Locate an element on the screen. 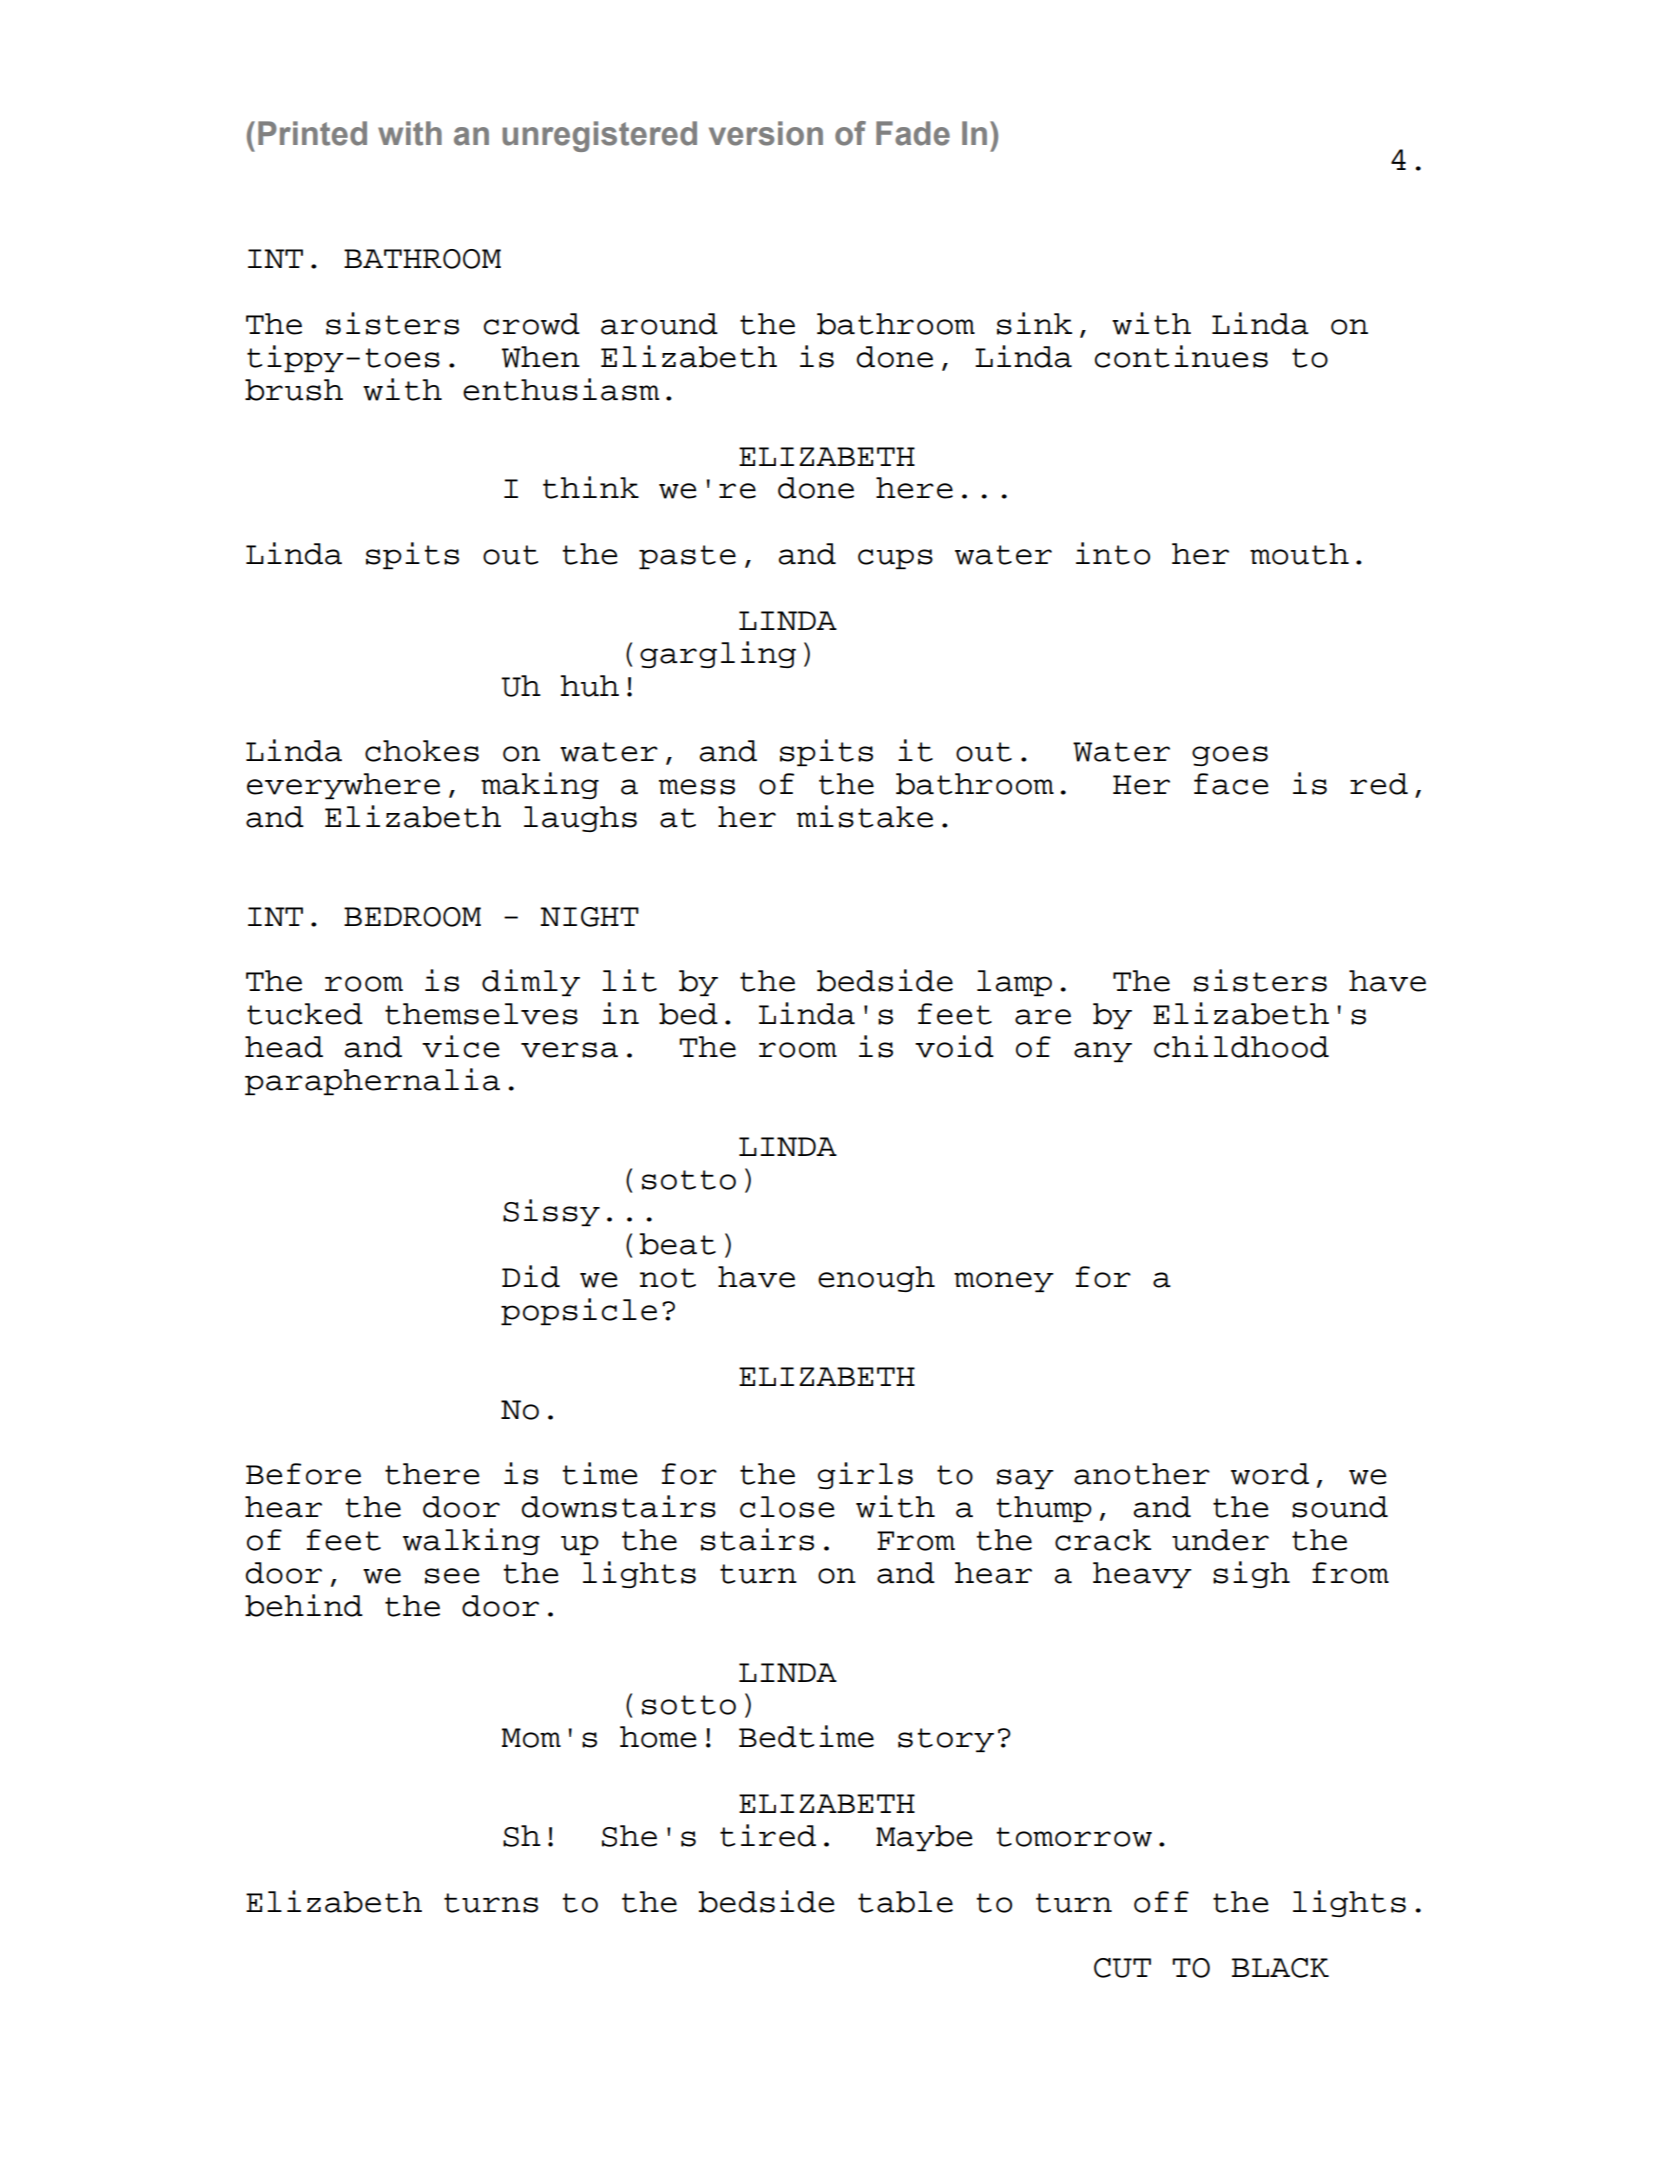 The image size is (1676, 2169). close is located at coordinates (787, 1507).
